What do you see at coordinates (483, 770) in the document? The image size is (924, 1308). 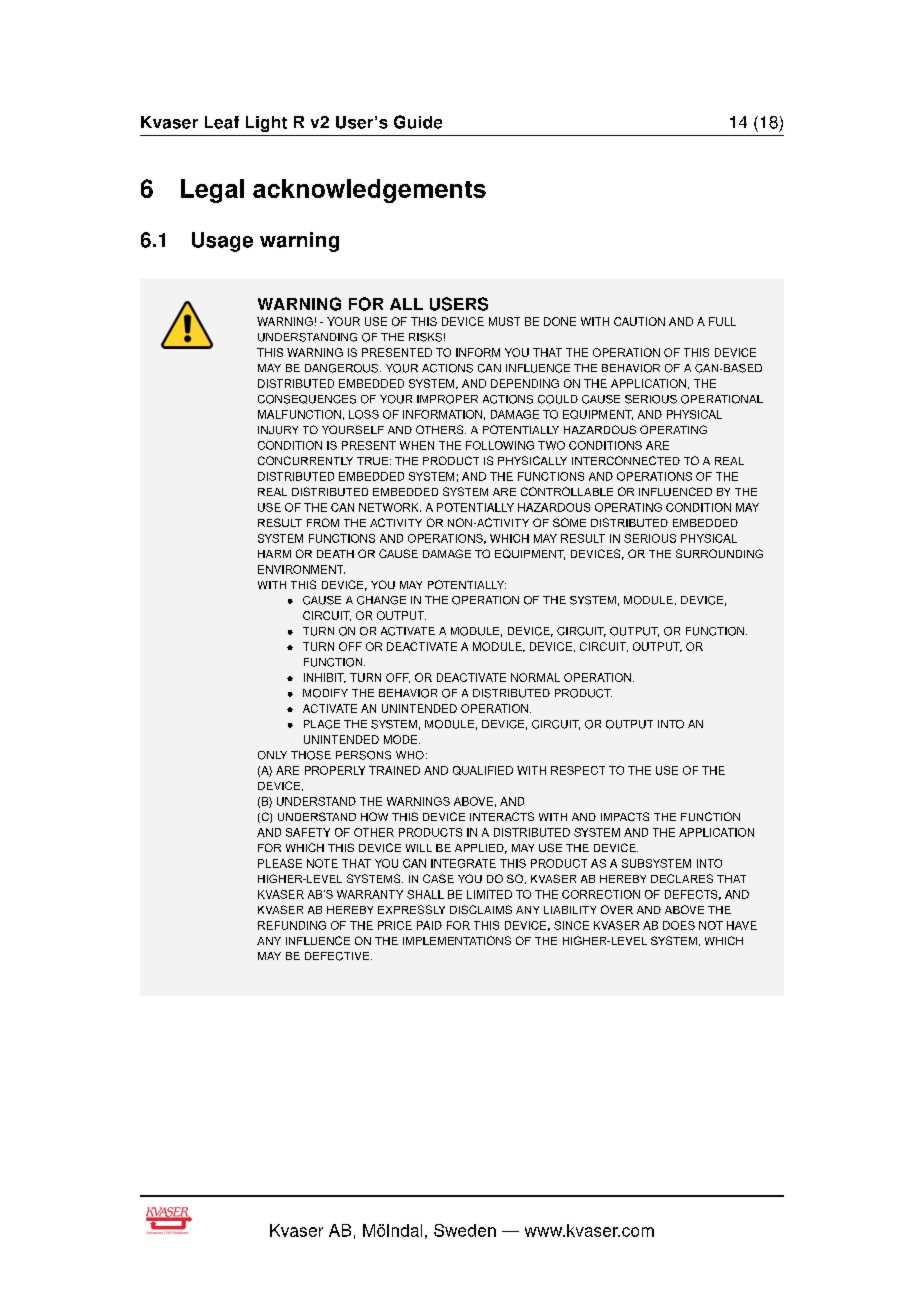 I see `QUALIFIED` at bounding box center [483, 770].
